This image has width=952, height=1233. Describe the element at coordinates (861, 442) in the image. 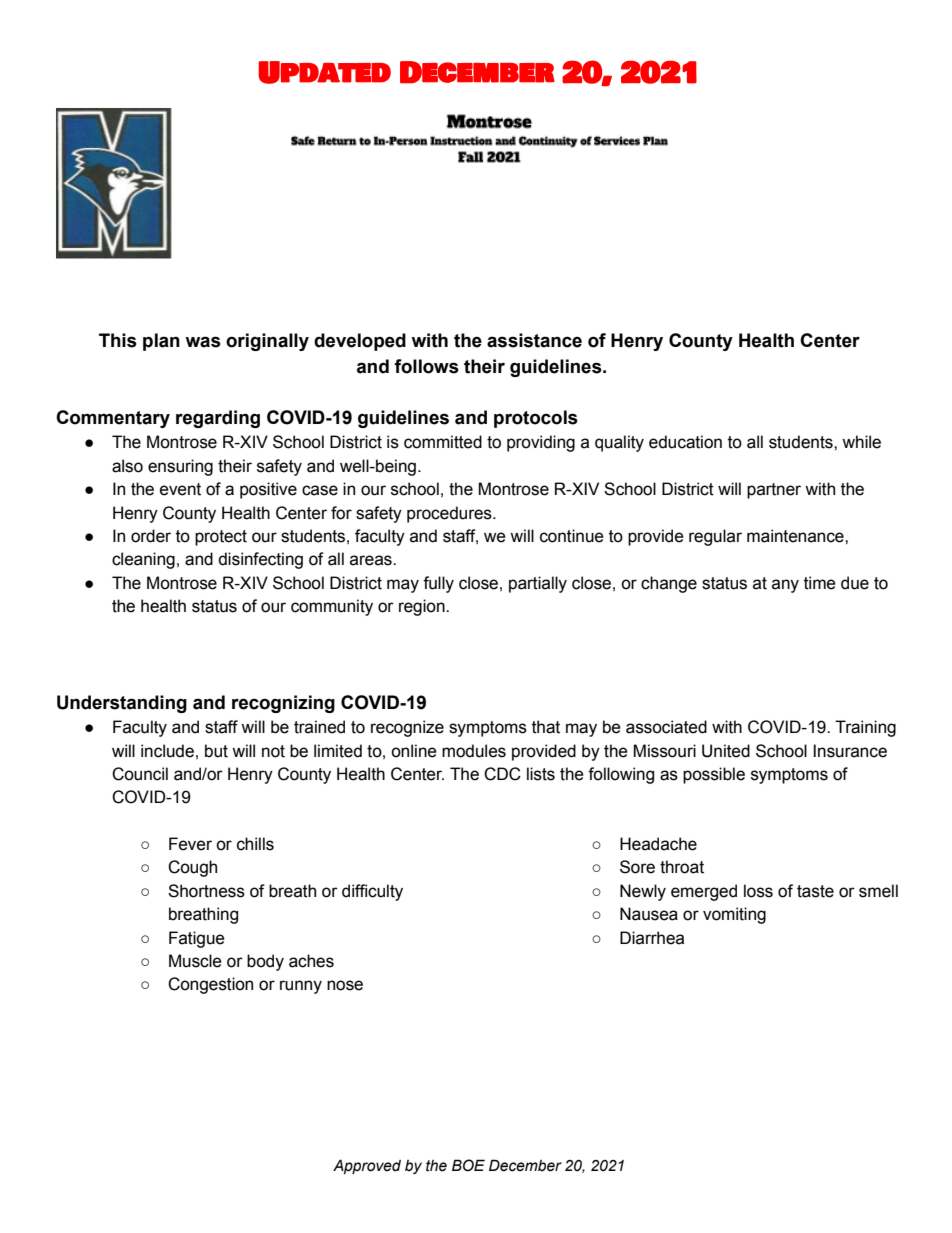

I see `while` at that location.
